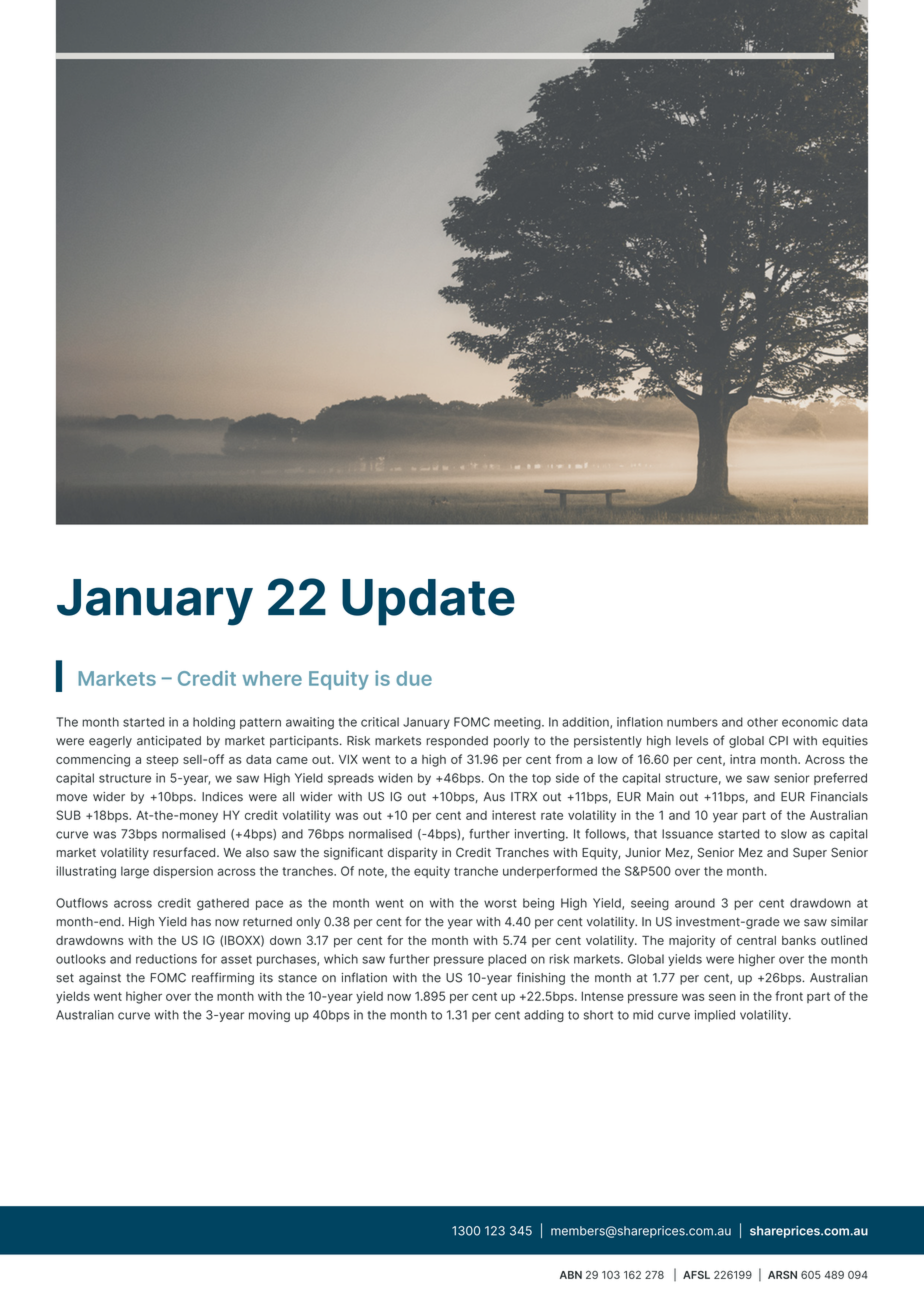 This screenshot has width=924, height=1308. Describe the element at coordinates (507, 960) in the screenshot. I see `placed` at that location.
